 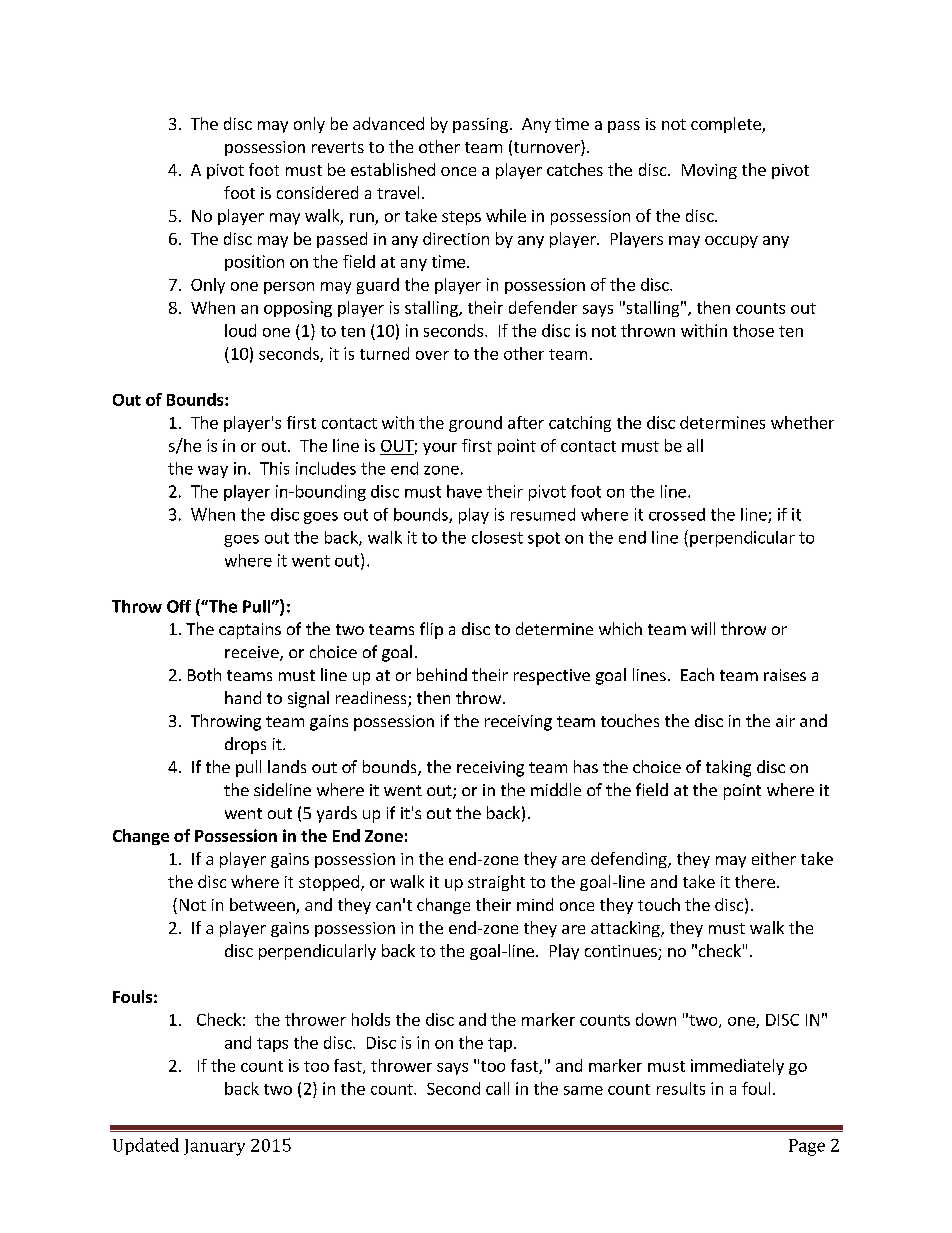 I want to click on straight, so click(x=496, y=883).
